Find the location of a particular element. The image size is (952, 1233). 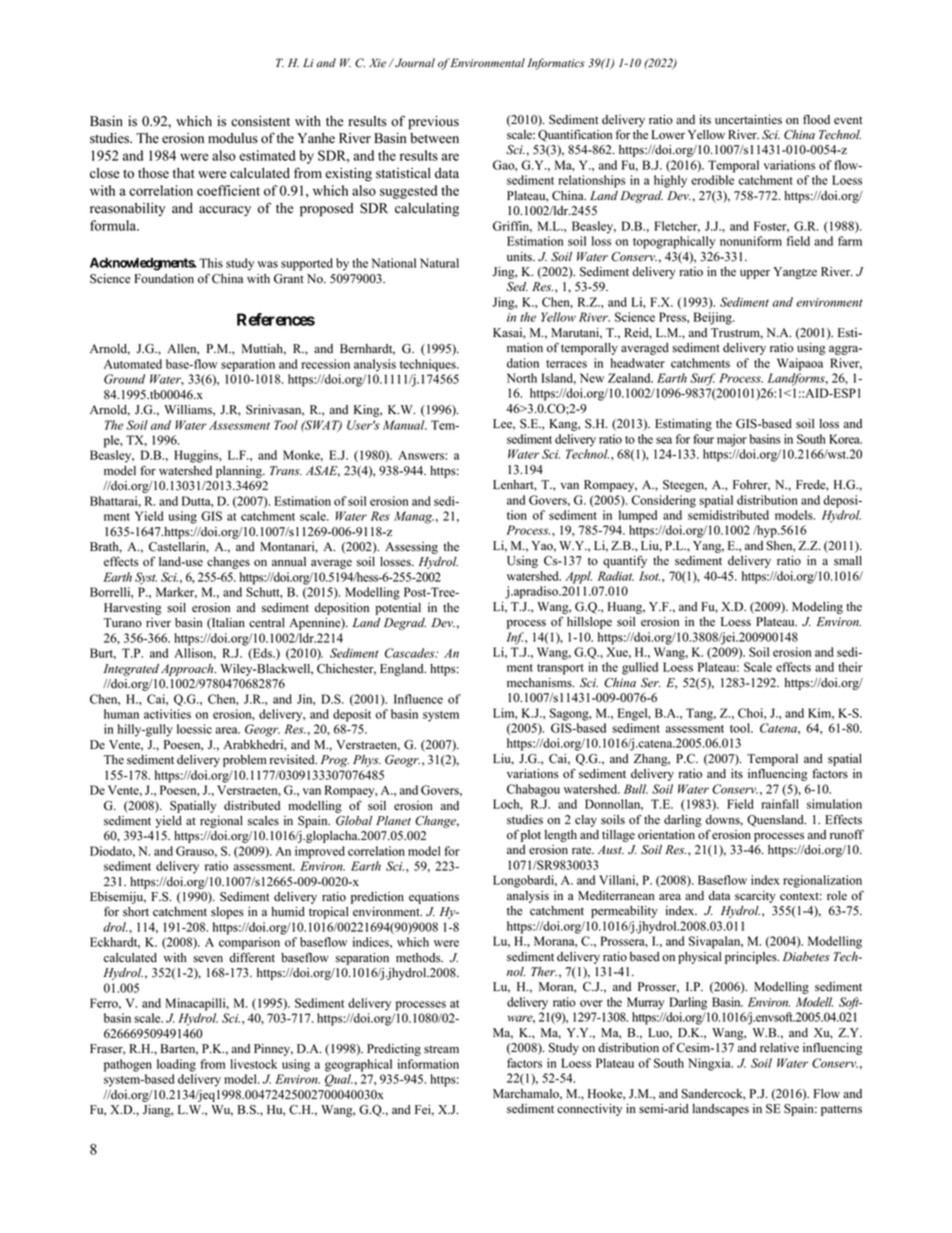

Influence is located at coordinates (418, 699).
